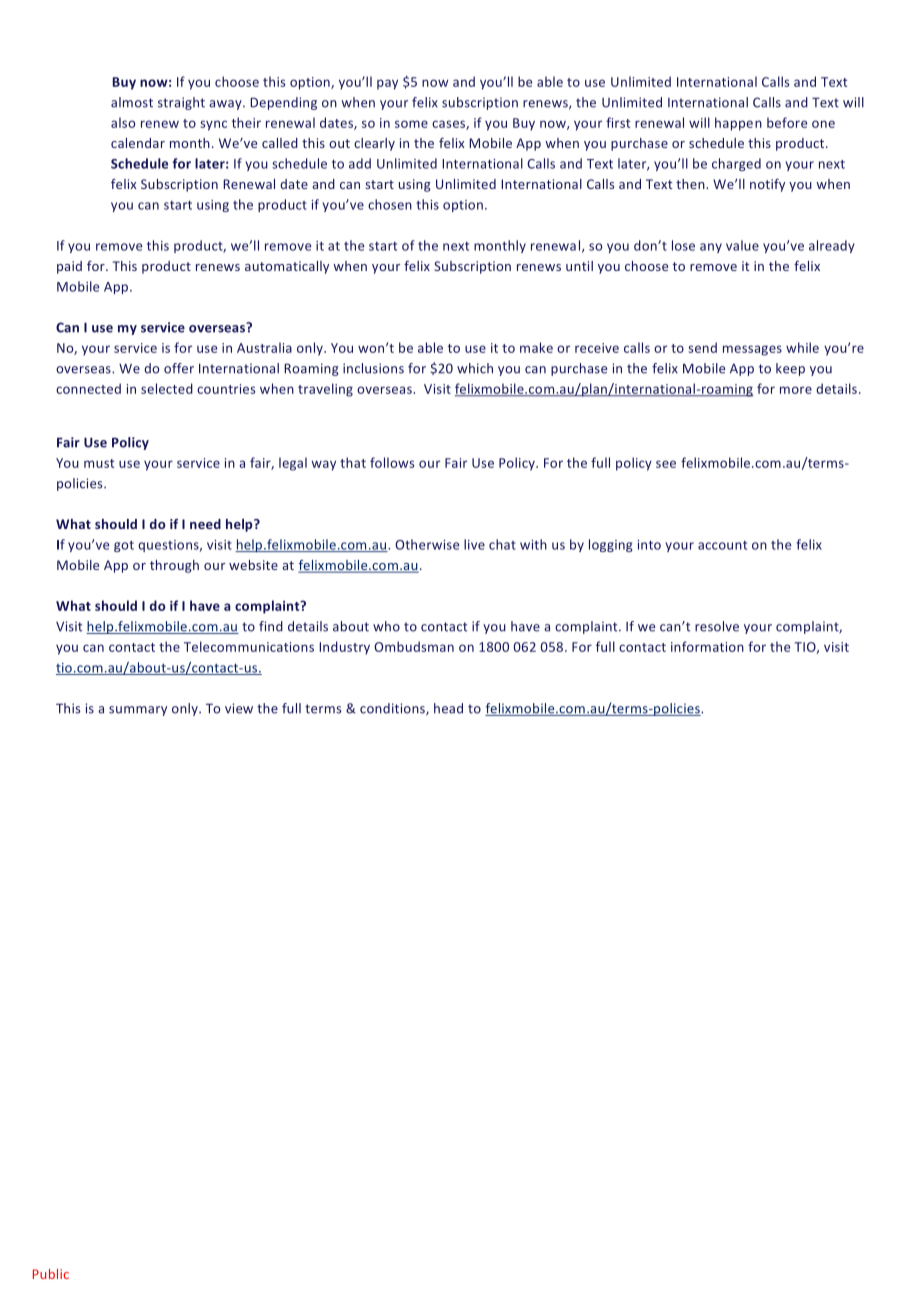 Image resolution: width=924 pixels, height=1308 pixels. What do you see at coordinates (51, 1274) in the page?
I see `Public` at bounding box center [51, 1274].
